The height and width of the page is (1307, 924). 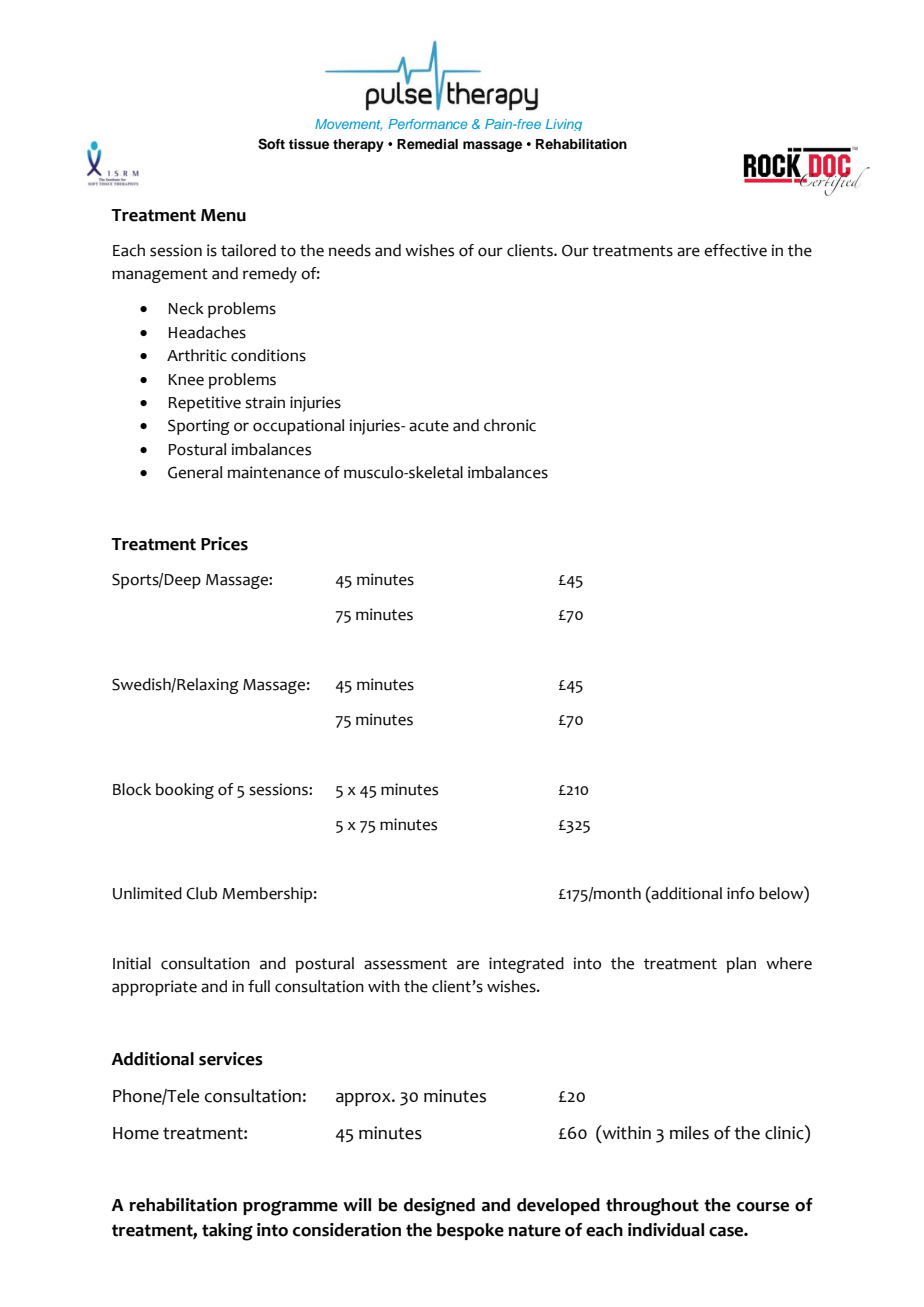 I want to click on occupational, so click(x=298, y=427).
